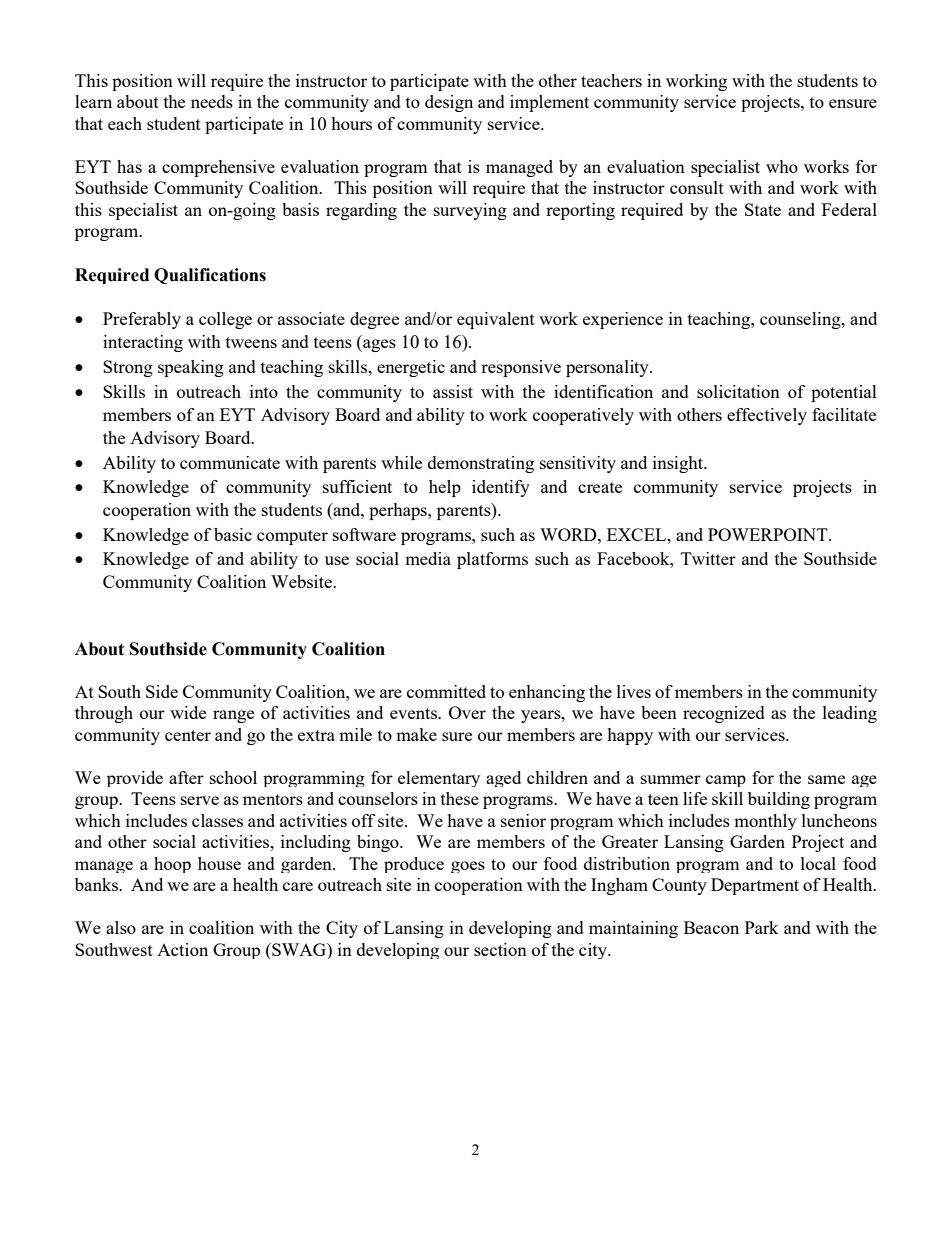  What do you see at coordinates (738, 391) in the document?
I see `solicitation` at bounding box center [738, 391].
